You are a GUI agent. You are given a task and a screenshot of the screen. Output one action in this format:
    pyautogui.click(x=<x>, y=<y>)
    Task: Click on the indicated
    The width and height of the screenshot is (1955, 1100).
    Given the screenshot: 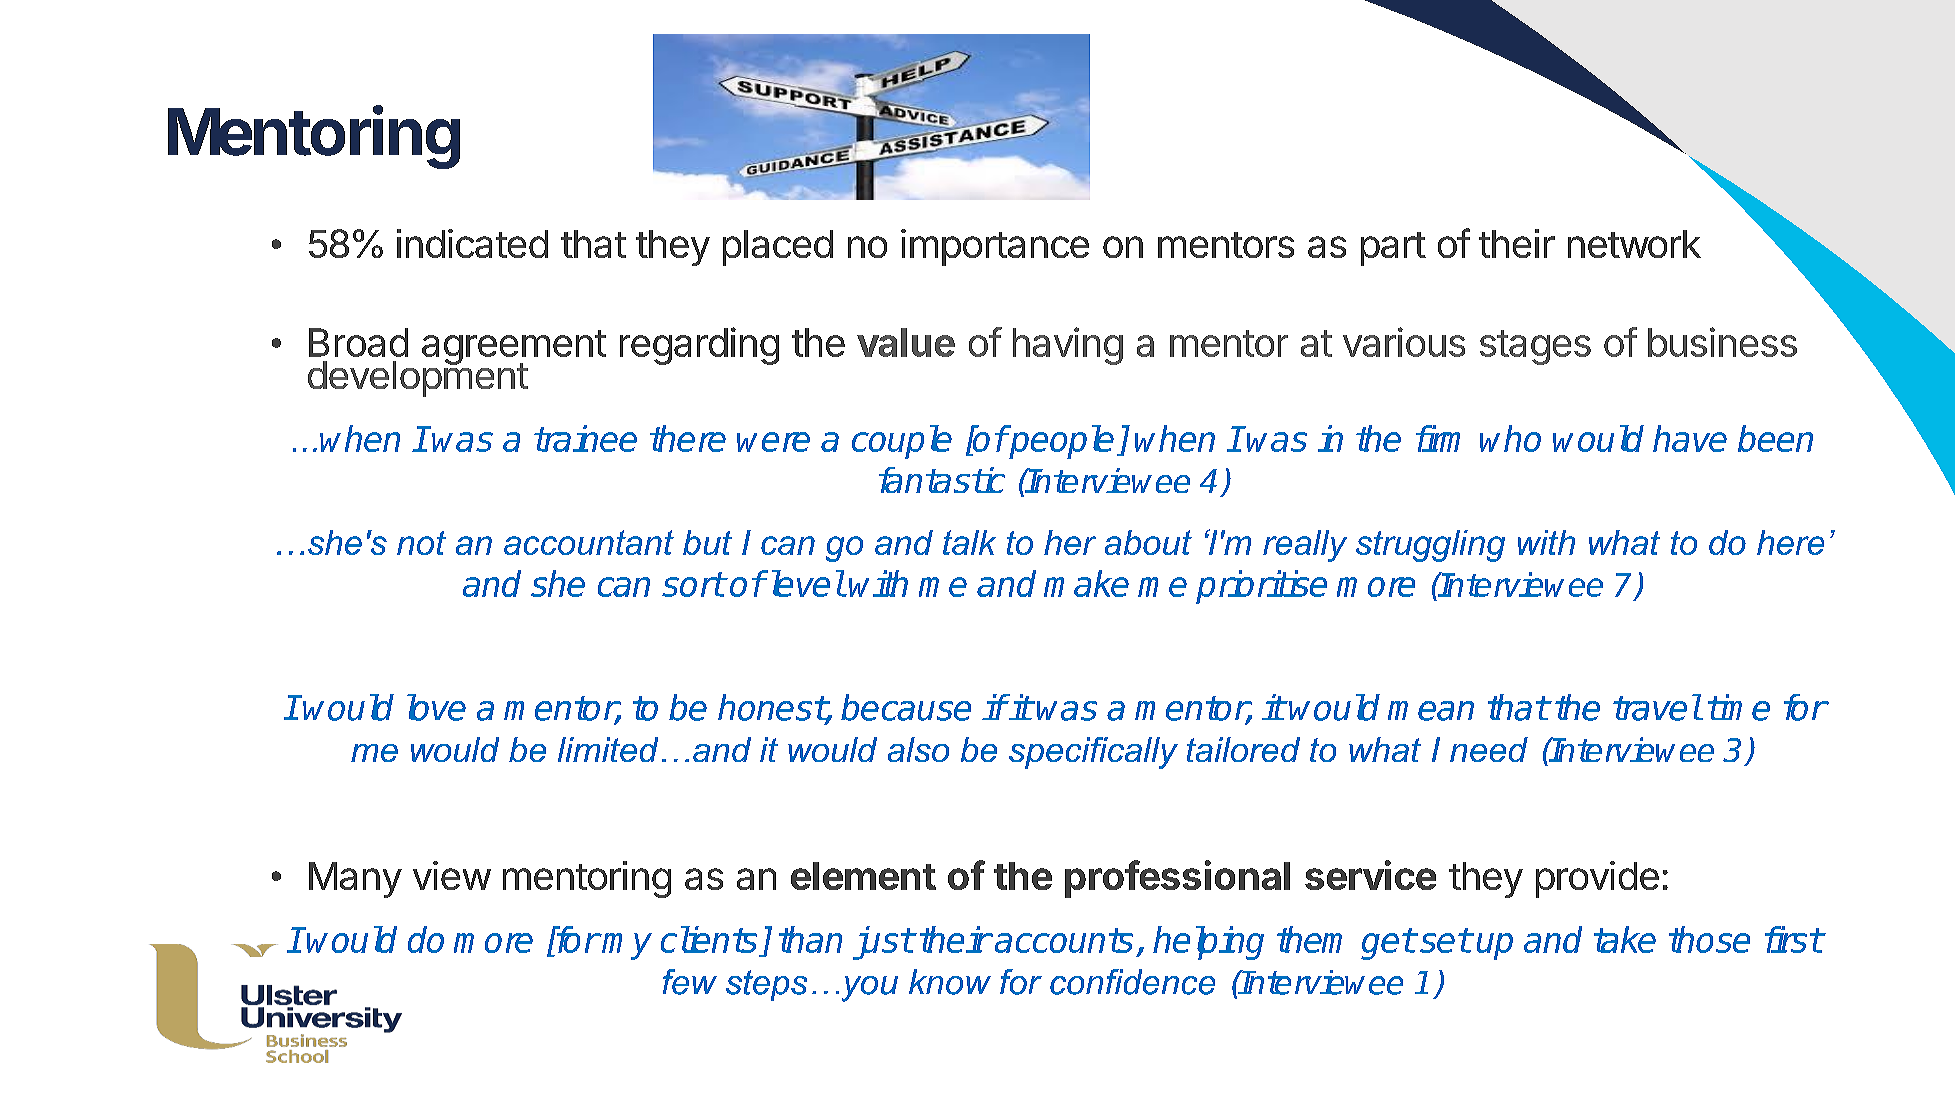 What is the action you would take?
    pyautogui.click(x=472, y=243)
